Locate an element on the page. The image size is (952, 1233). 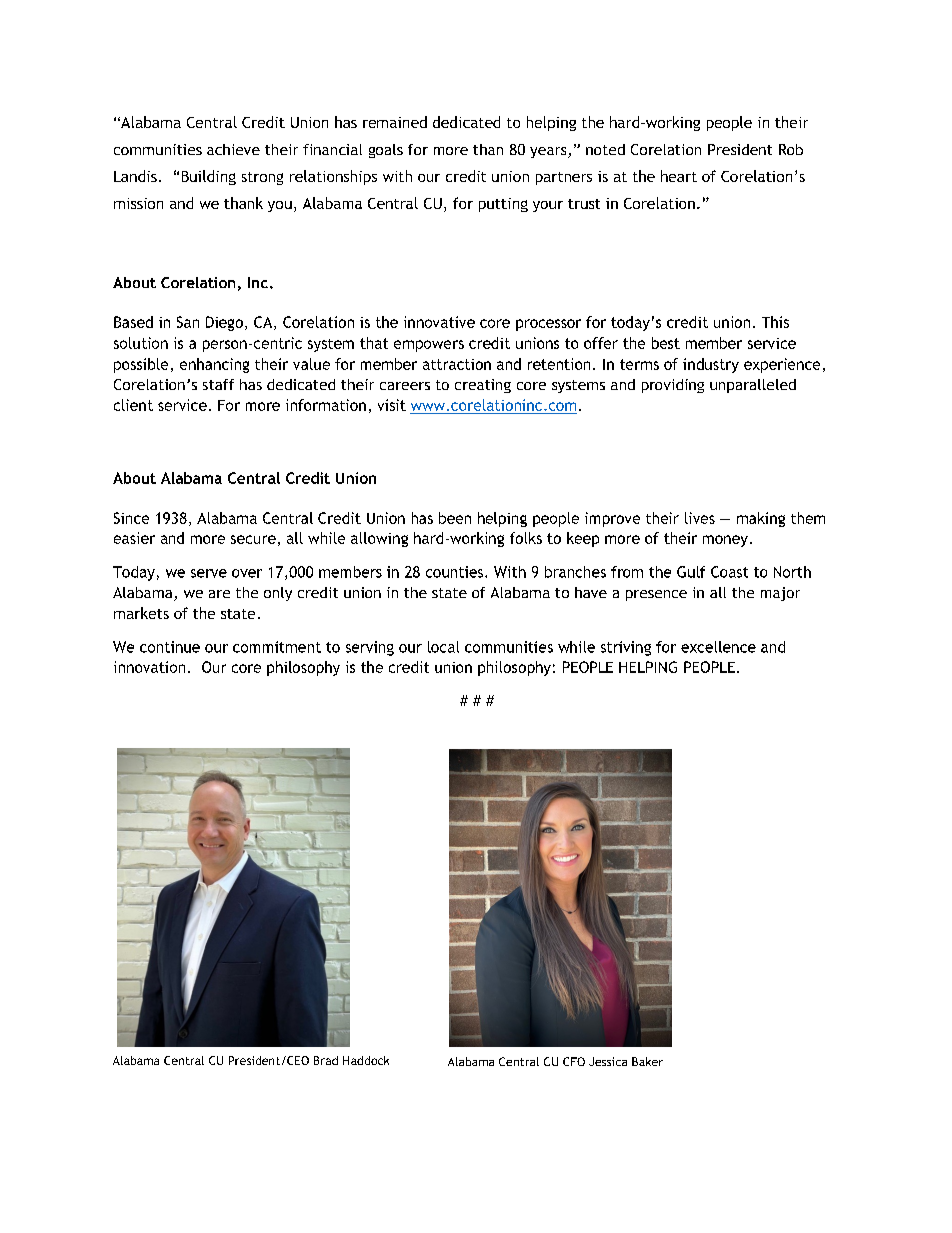
heart is located at coordinates (679, 176).
